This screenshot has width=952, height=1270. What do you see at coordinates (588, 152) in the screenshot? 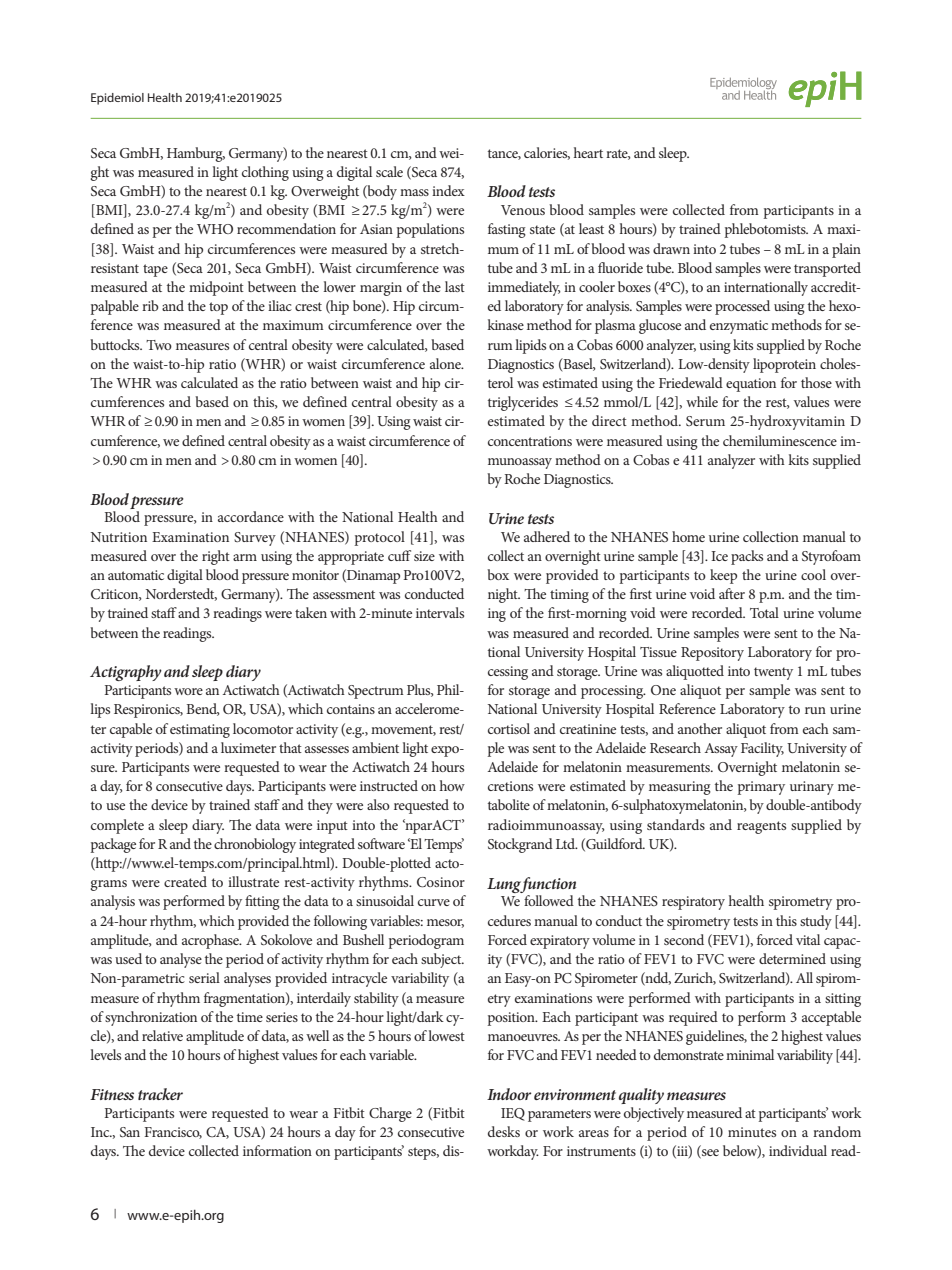
I see `heart` at bounding box center [588, 152].
